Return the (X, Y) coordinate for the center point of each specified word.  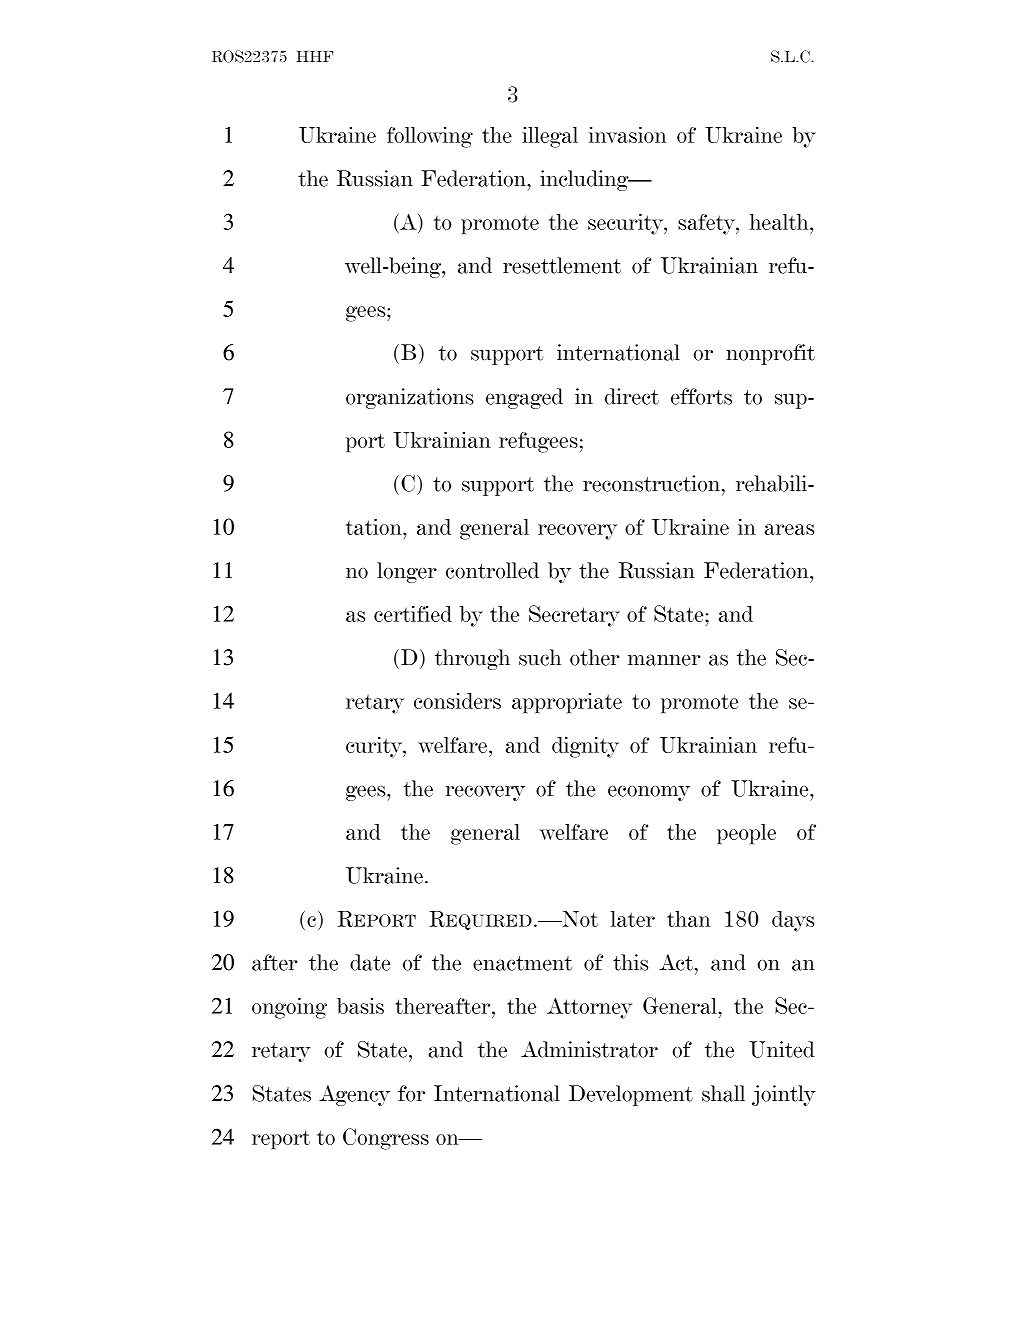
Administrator (589, 1049)
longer (407, 572)
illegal (550, 137)
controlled (492, 570)
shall (723, 1093)
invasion (627, 135)
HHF (314, 56)
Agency (354, 1095)
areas (789, 529)
